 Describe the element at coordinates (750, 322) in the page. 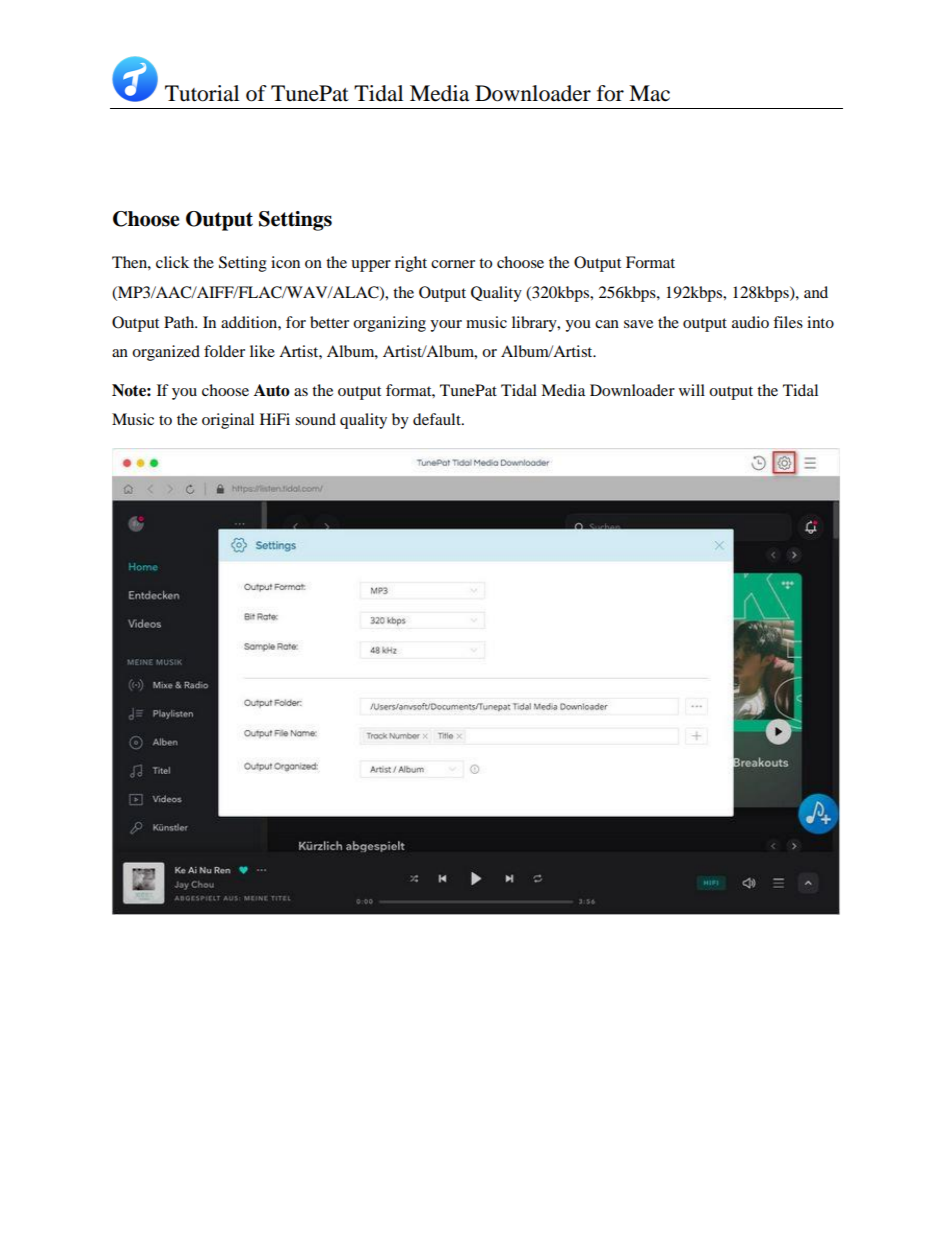

I see `audio` at that location.
